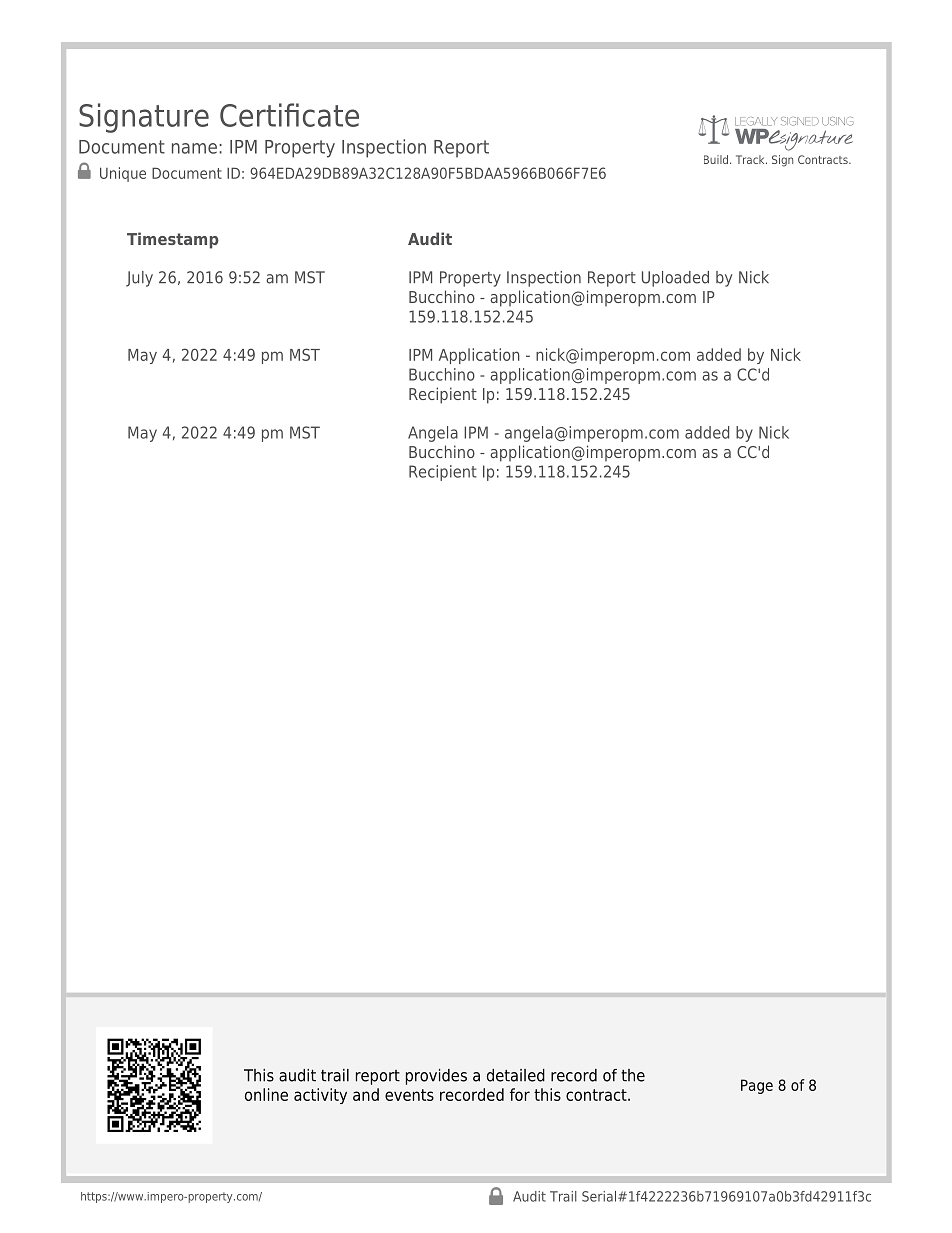  What do you see at coordinates (436, 1077) in the image?
I see `provides` at bounding box center [436, 1077].
